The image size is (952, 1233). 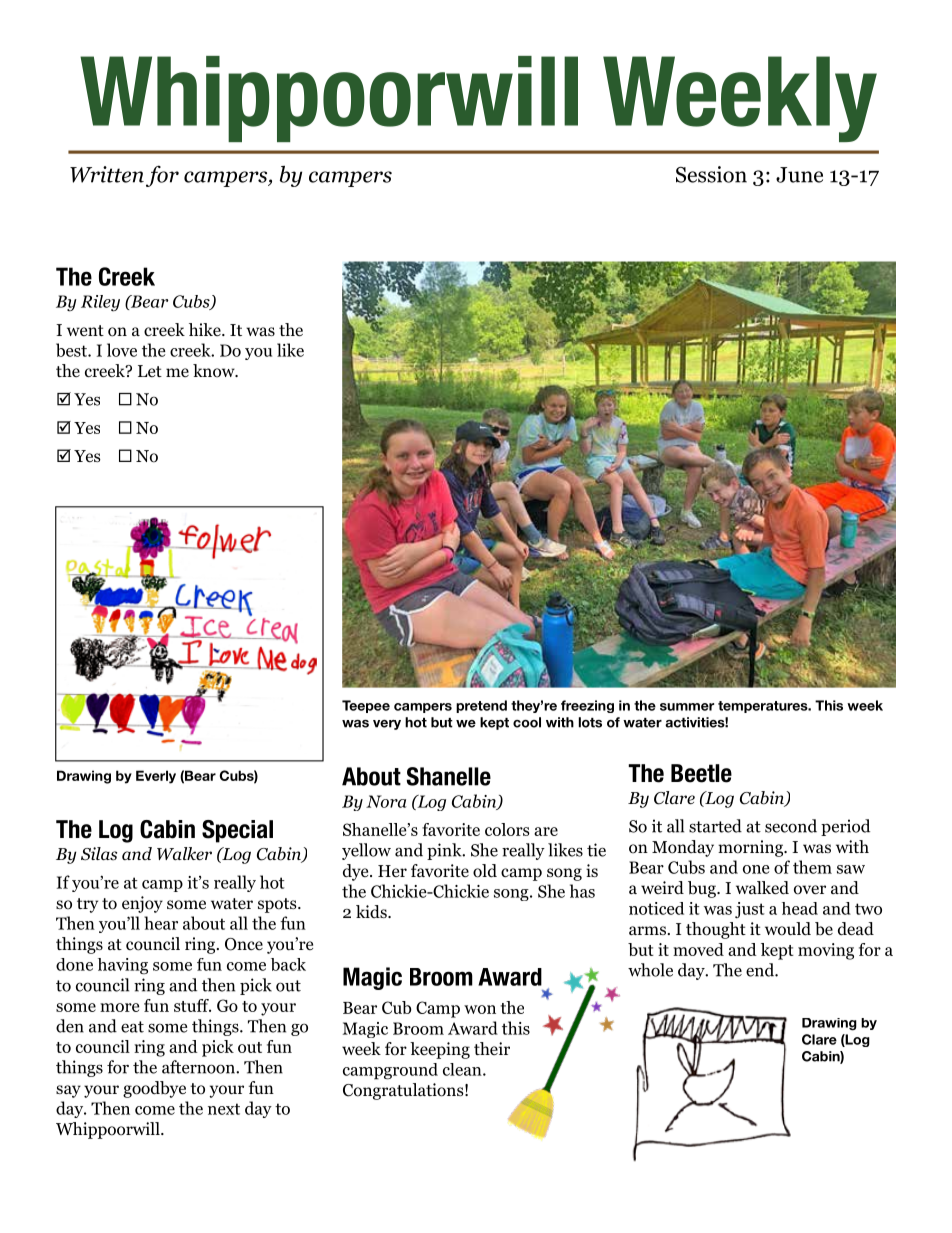 What do you see at coordinates (791, 826) in the screenshot?
I see `second` at bounding box center [791, 826].
